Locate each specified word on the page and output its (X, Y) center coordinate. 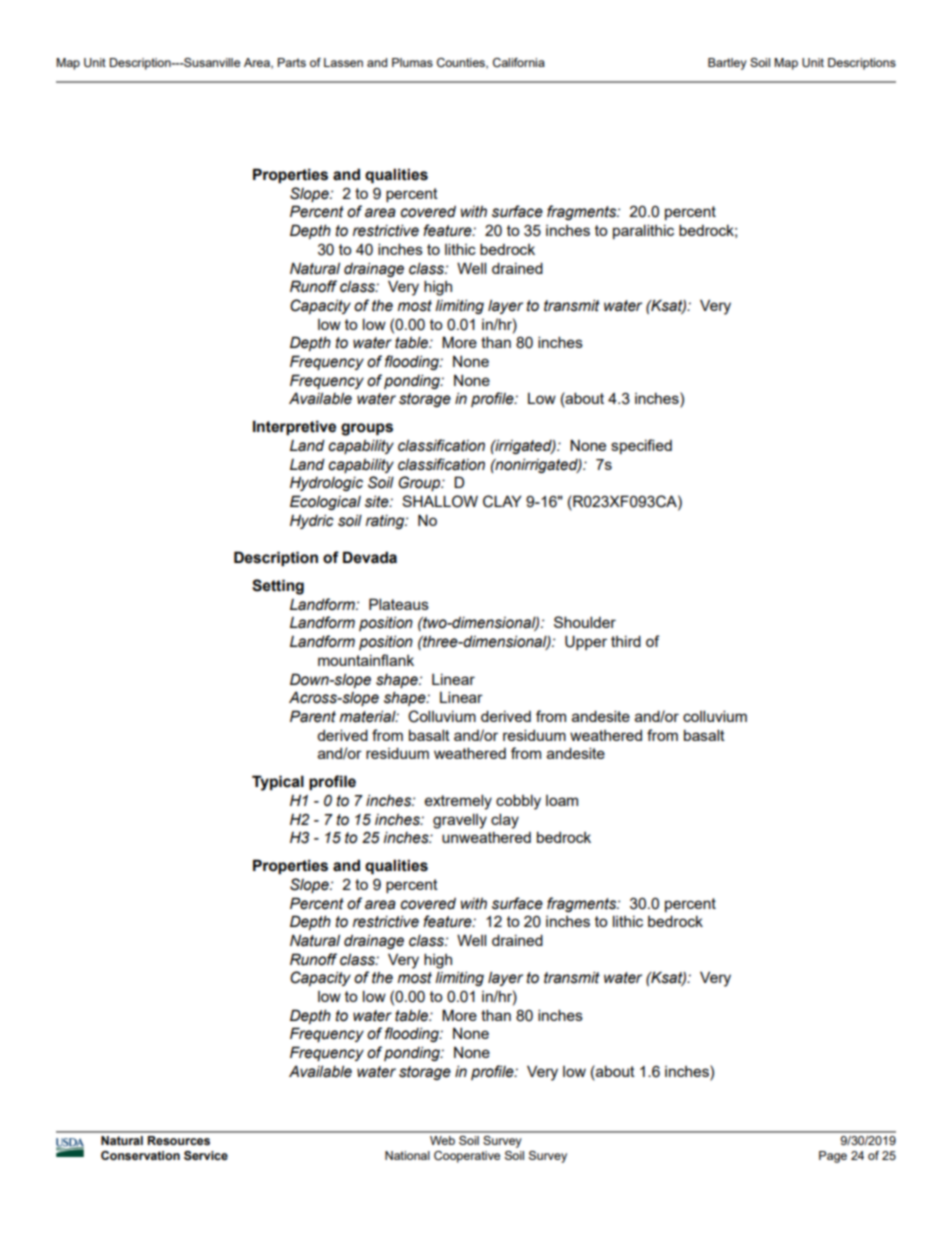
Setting (278, 587)
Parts (292, 62)
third (626, 641)
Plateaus (399, 604)
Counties (462, 63)
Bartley (727, 64)
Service (206, 1155)
